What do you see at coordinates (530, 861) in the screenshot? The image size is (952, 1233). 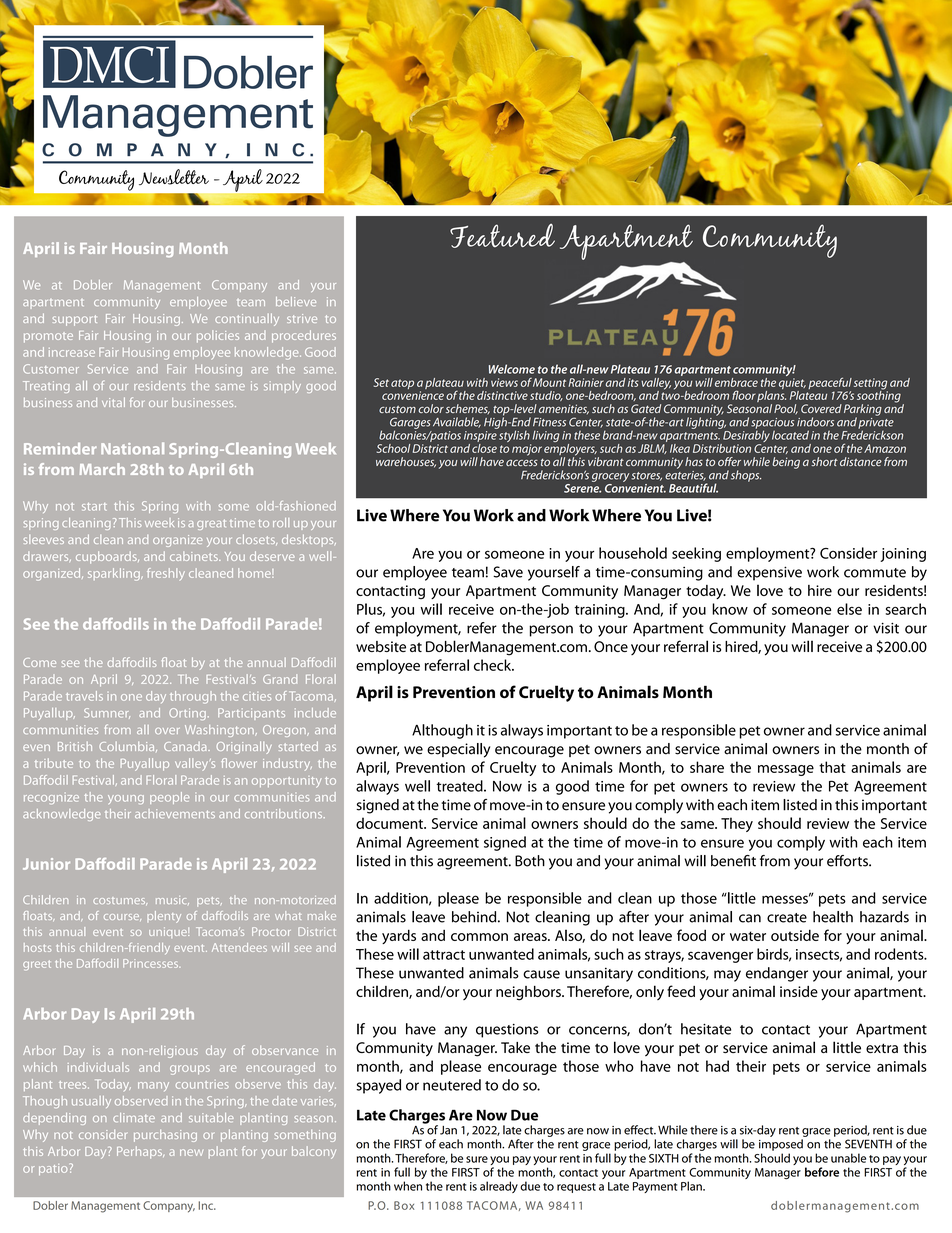 I see `Both` at bounding box center [530, 861].
